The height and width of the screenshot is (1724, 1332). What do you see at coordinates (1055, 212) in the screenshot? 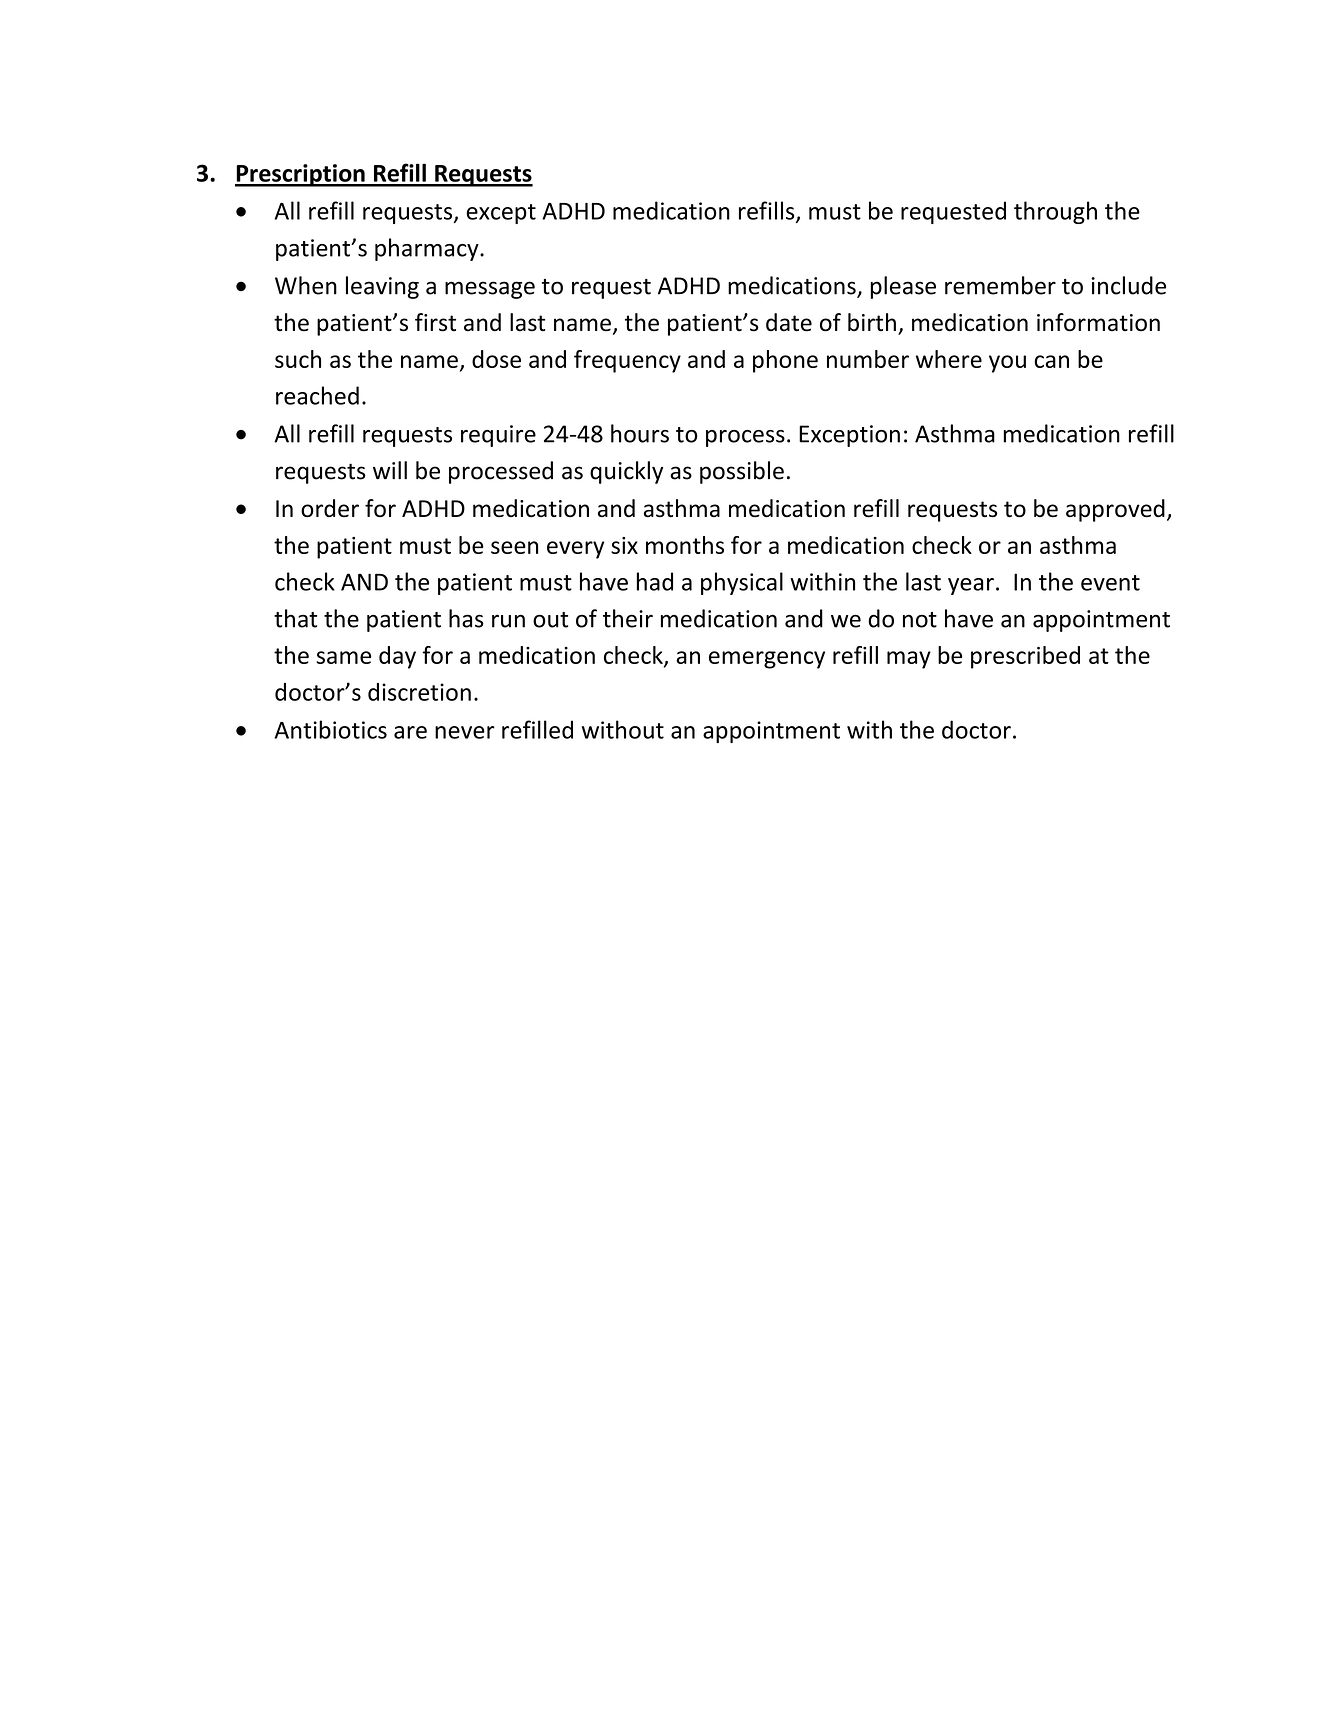
I see `through` at bounding box center [1055, 212].
